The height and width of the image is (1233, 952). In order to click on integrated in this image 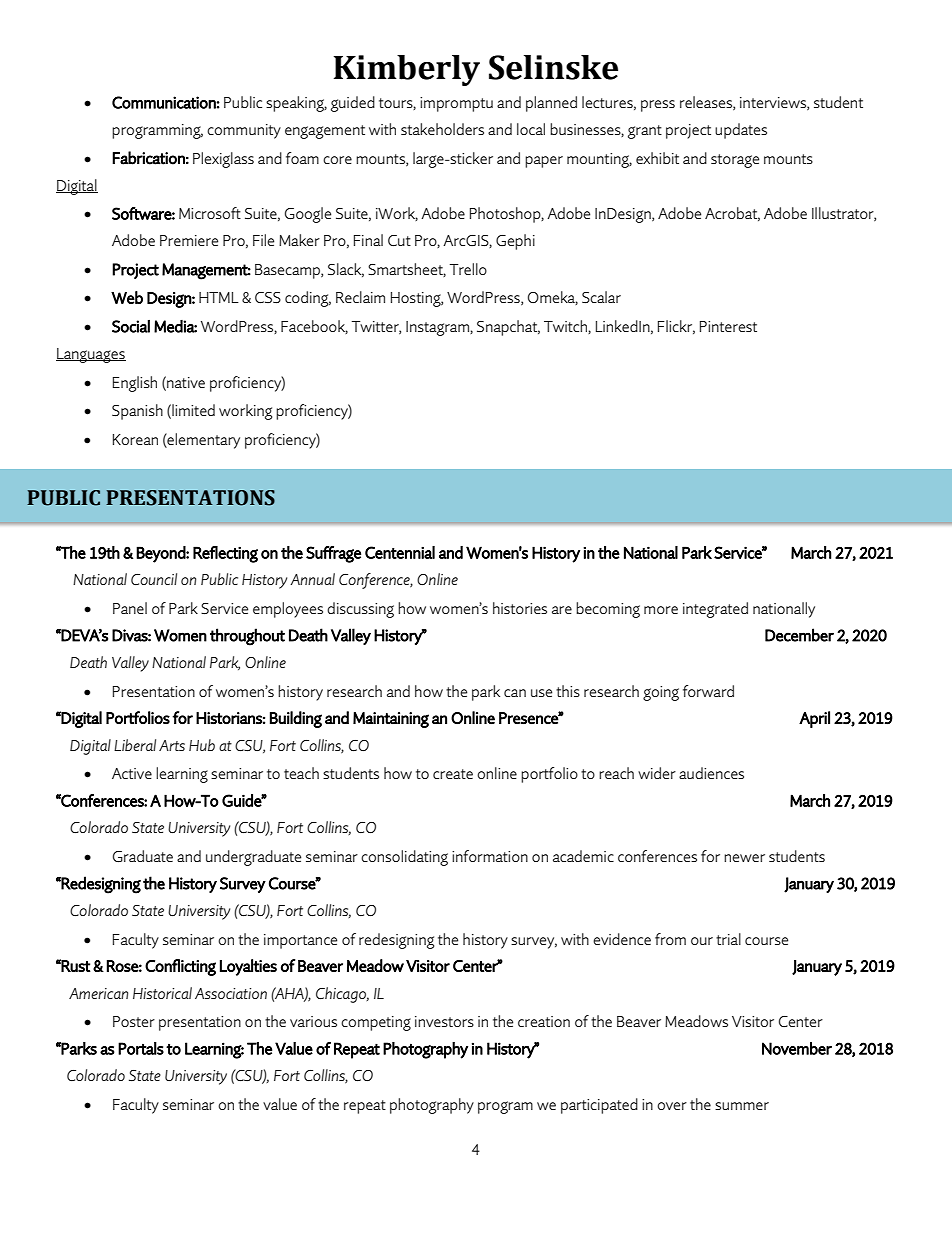, I will do `click(715, 610)`.
